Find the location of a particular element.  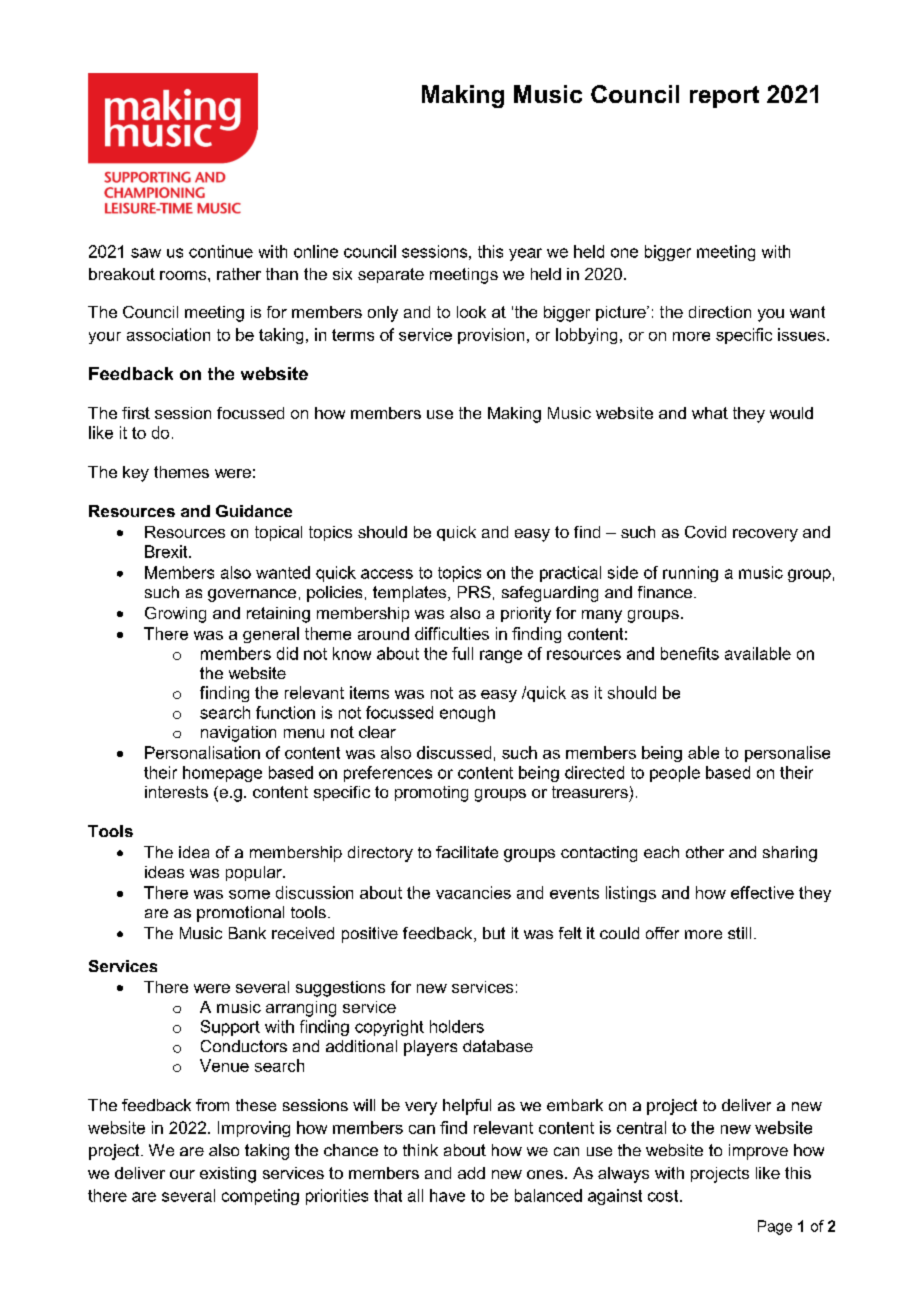

continue is located at coordinates (221, 251).
